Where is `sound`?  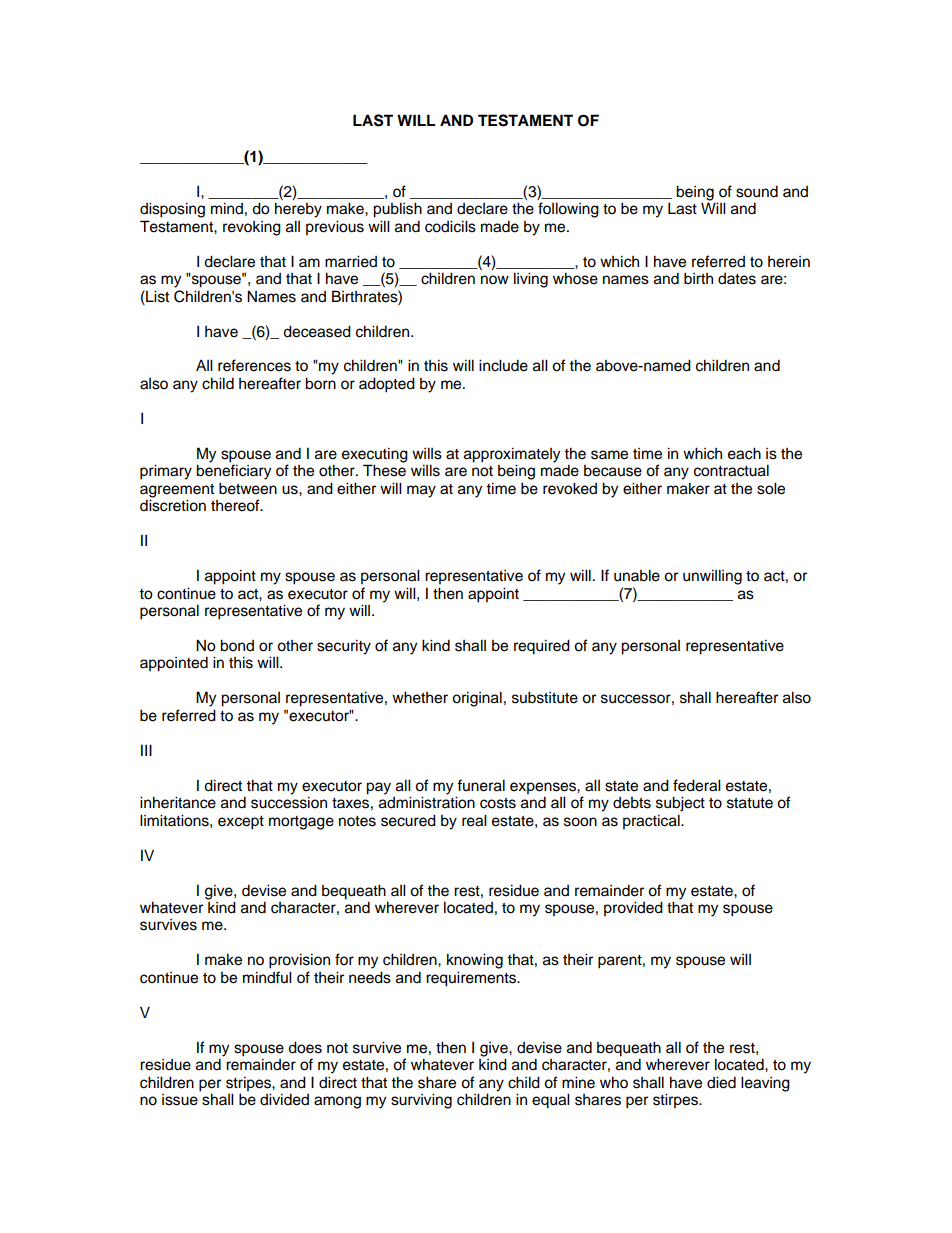 sound is located at coordinates (757, 191).
